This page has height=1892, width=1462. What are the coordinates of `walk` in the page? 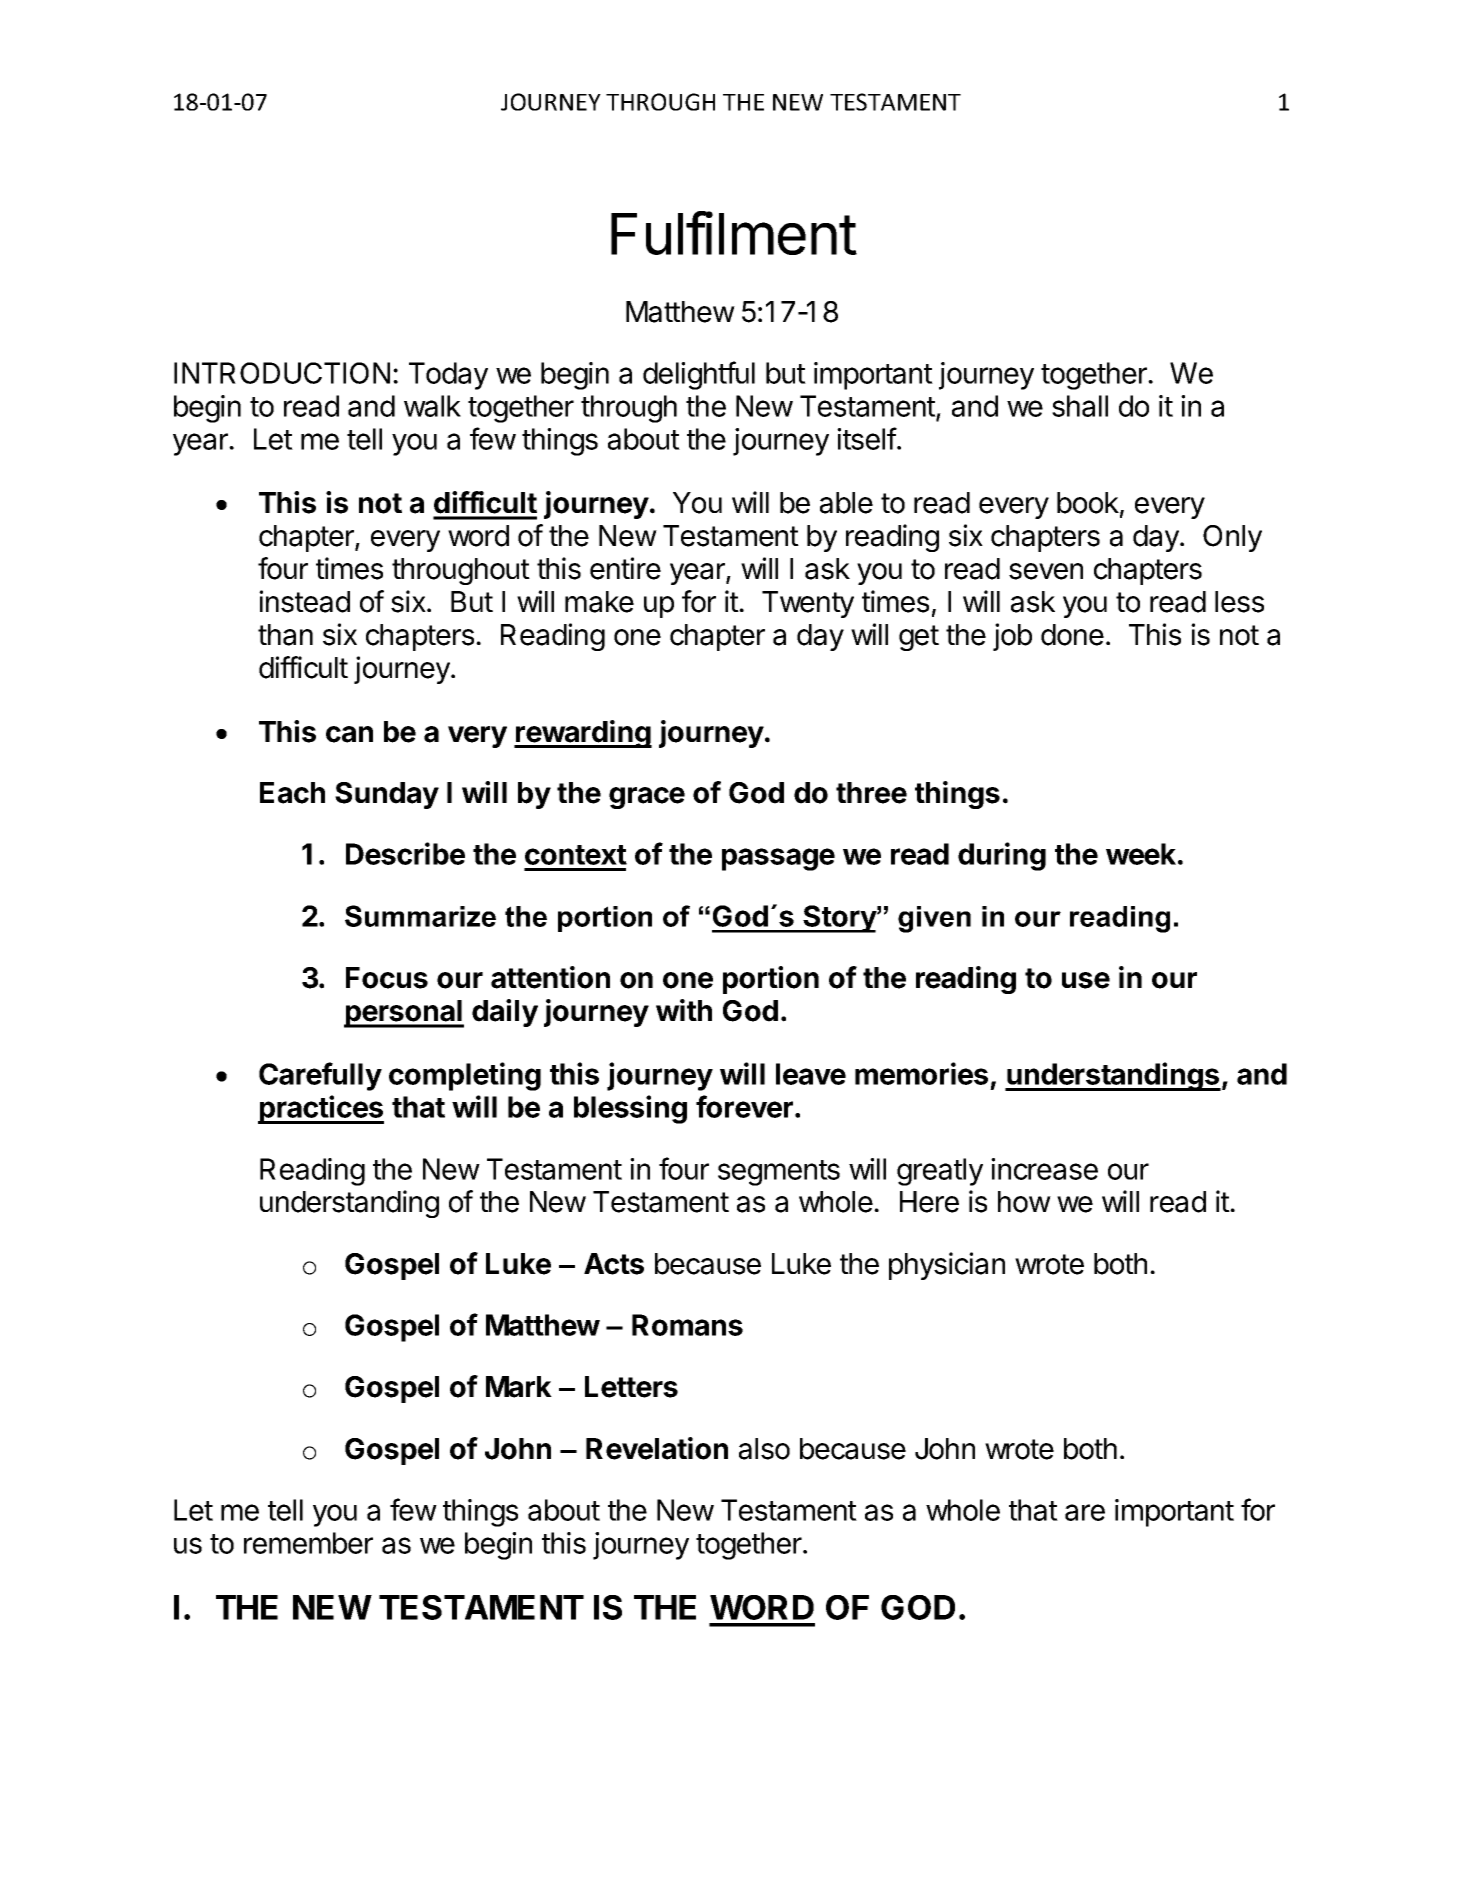 It's located at (432, 406).
